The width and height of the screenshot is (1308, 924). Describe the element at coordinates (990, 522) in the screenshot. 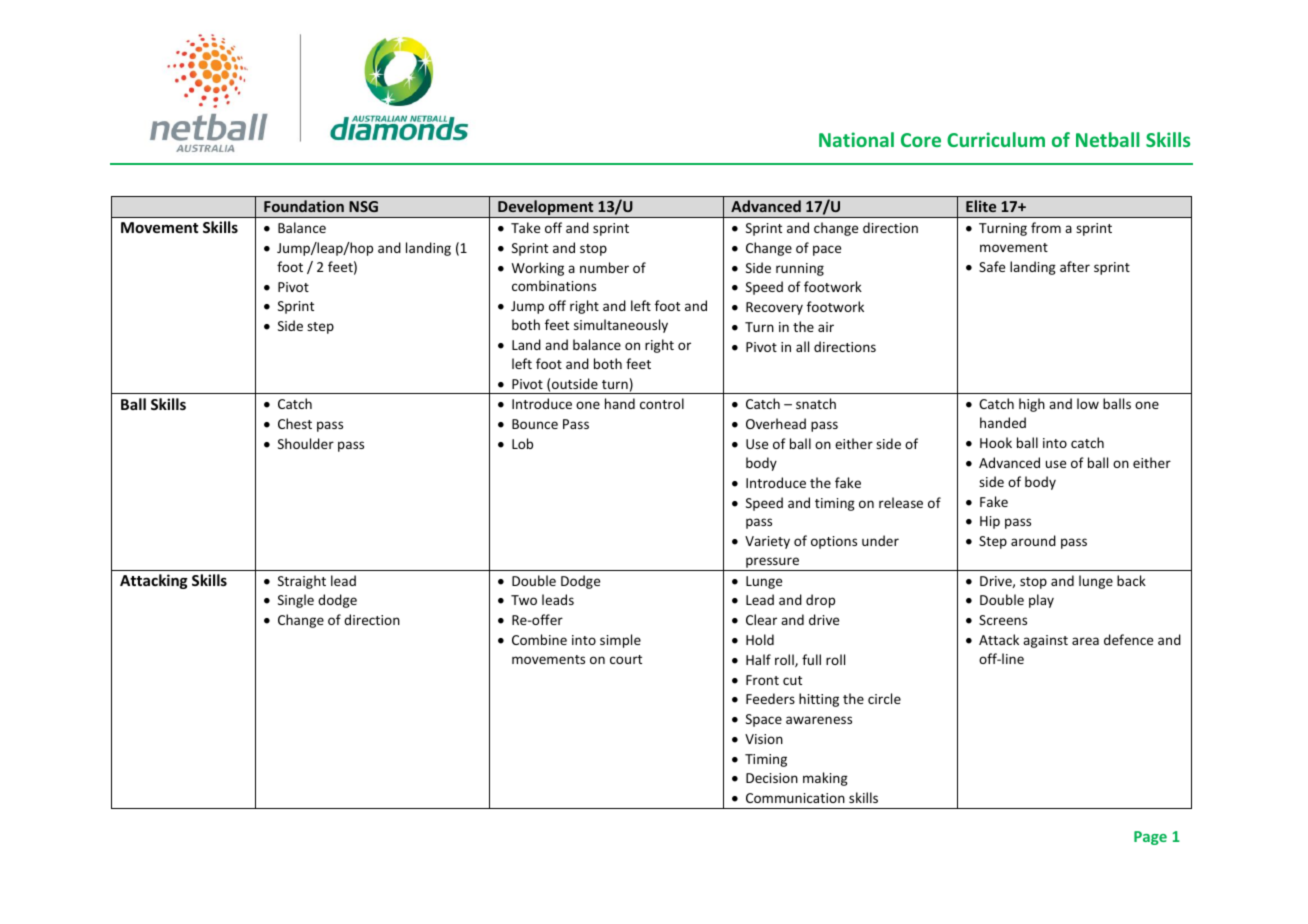

I see `Hip` at that location.
